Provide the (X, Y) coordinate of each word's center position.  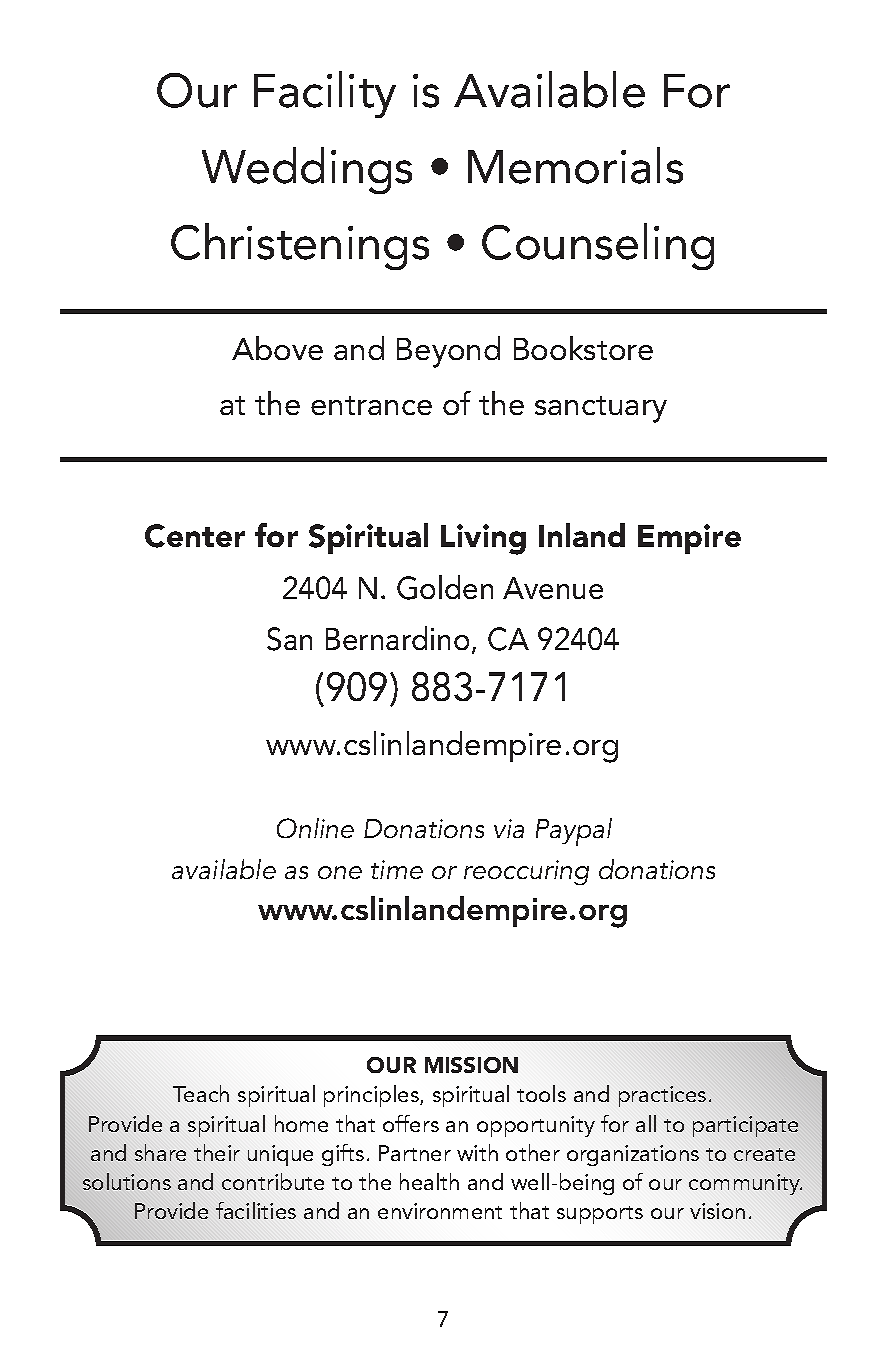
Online (315, 828)
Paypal (574, 832)
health (429, 1181)
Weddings (307, 170)
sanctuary (601, 409)
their (217, 1152)
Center (195, 536)
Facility (325, 94)
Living (483, 539)
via (509, 828)
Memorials (575, 165)
